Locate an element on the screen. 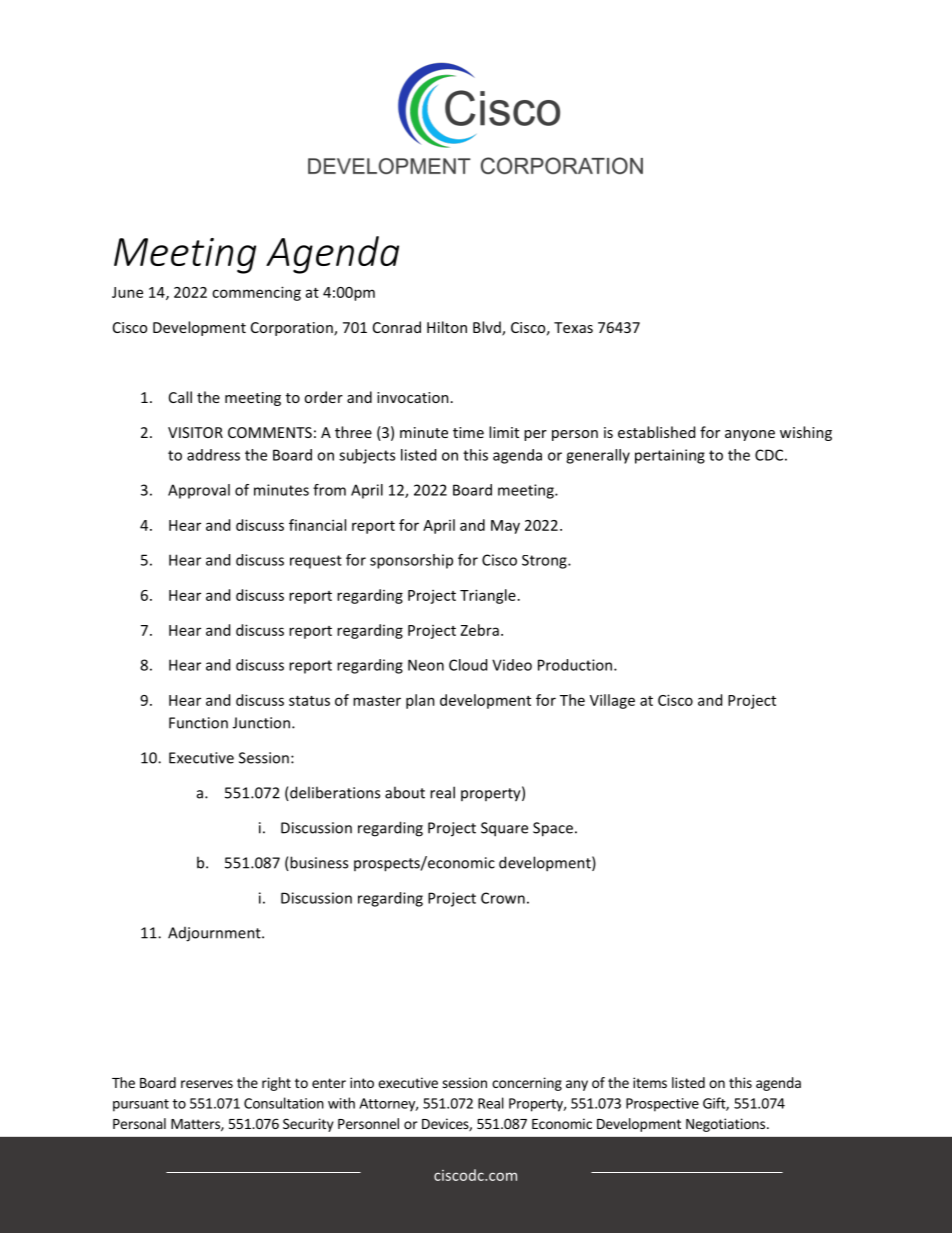  request is located at coordinates (316, 562).
